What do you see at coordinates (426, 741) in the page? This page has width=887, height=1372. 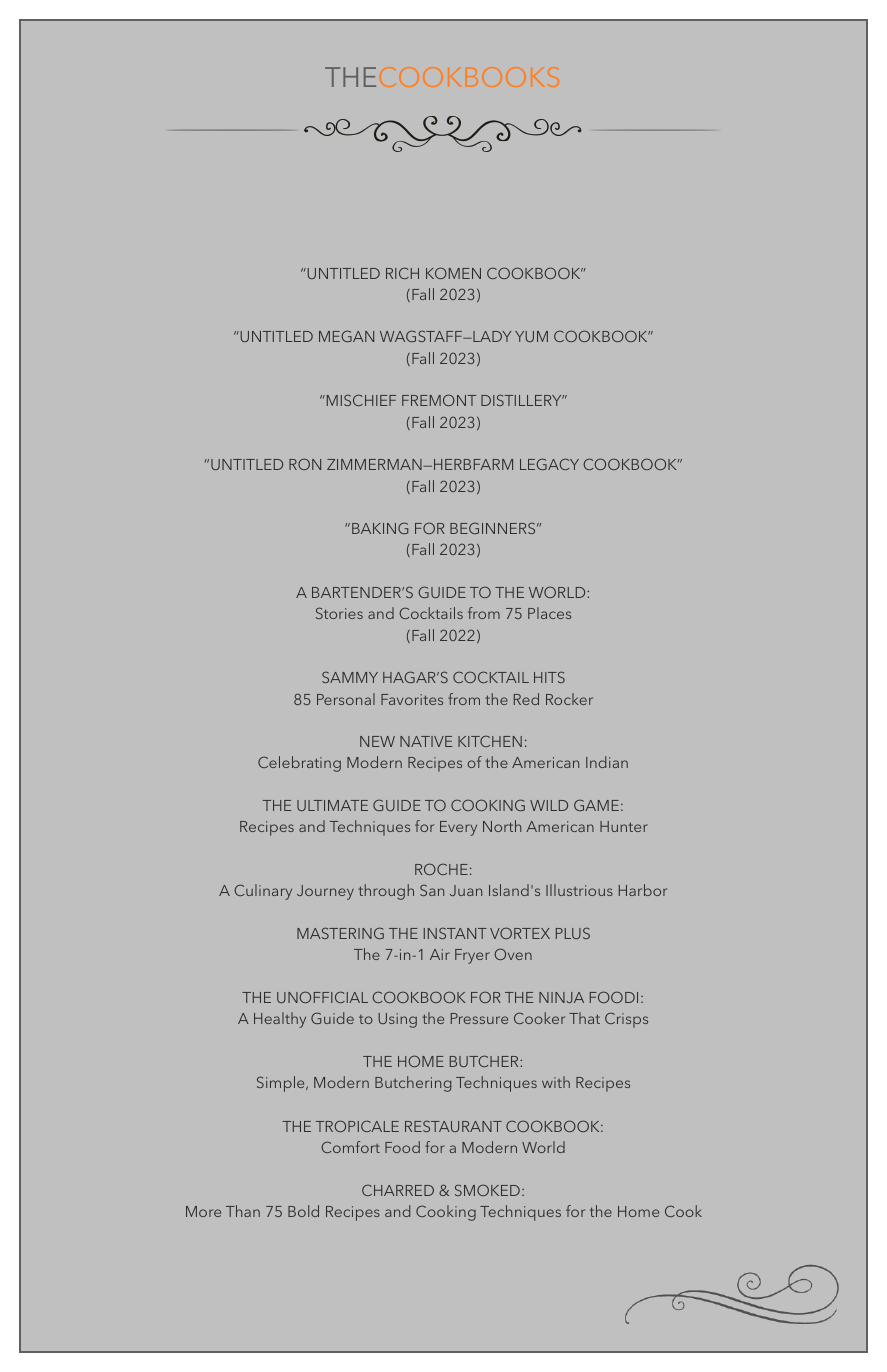 I see `NATIVE` at bounding box center [426, 741].
